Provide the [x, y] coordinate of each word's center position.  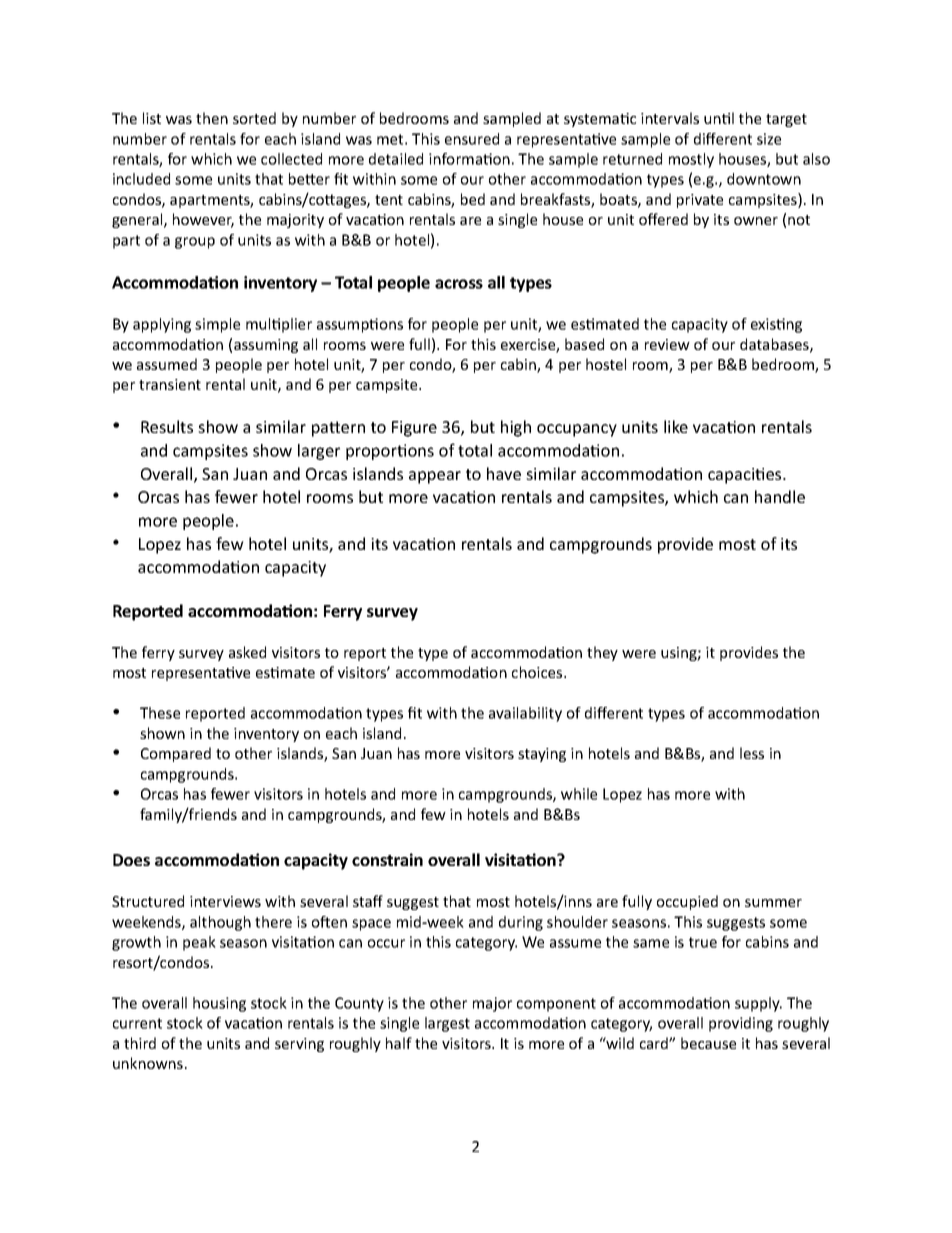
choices [538, 672]
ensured [472, 139]
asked [247, 652]
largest [447, 1024]
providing [741, 1024]
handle [780, 496]
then [212, 118]
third [140, 1043]
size [769, 139]
